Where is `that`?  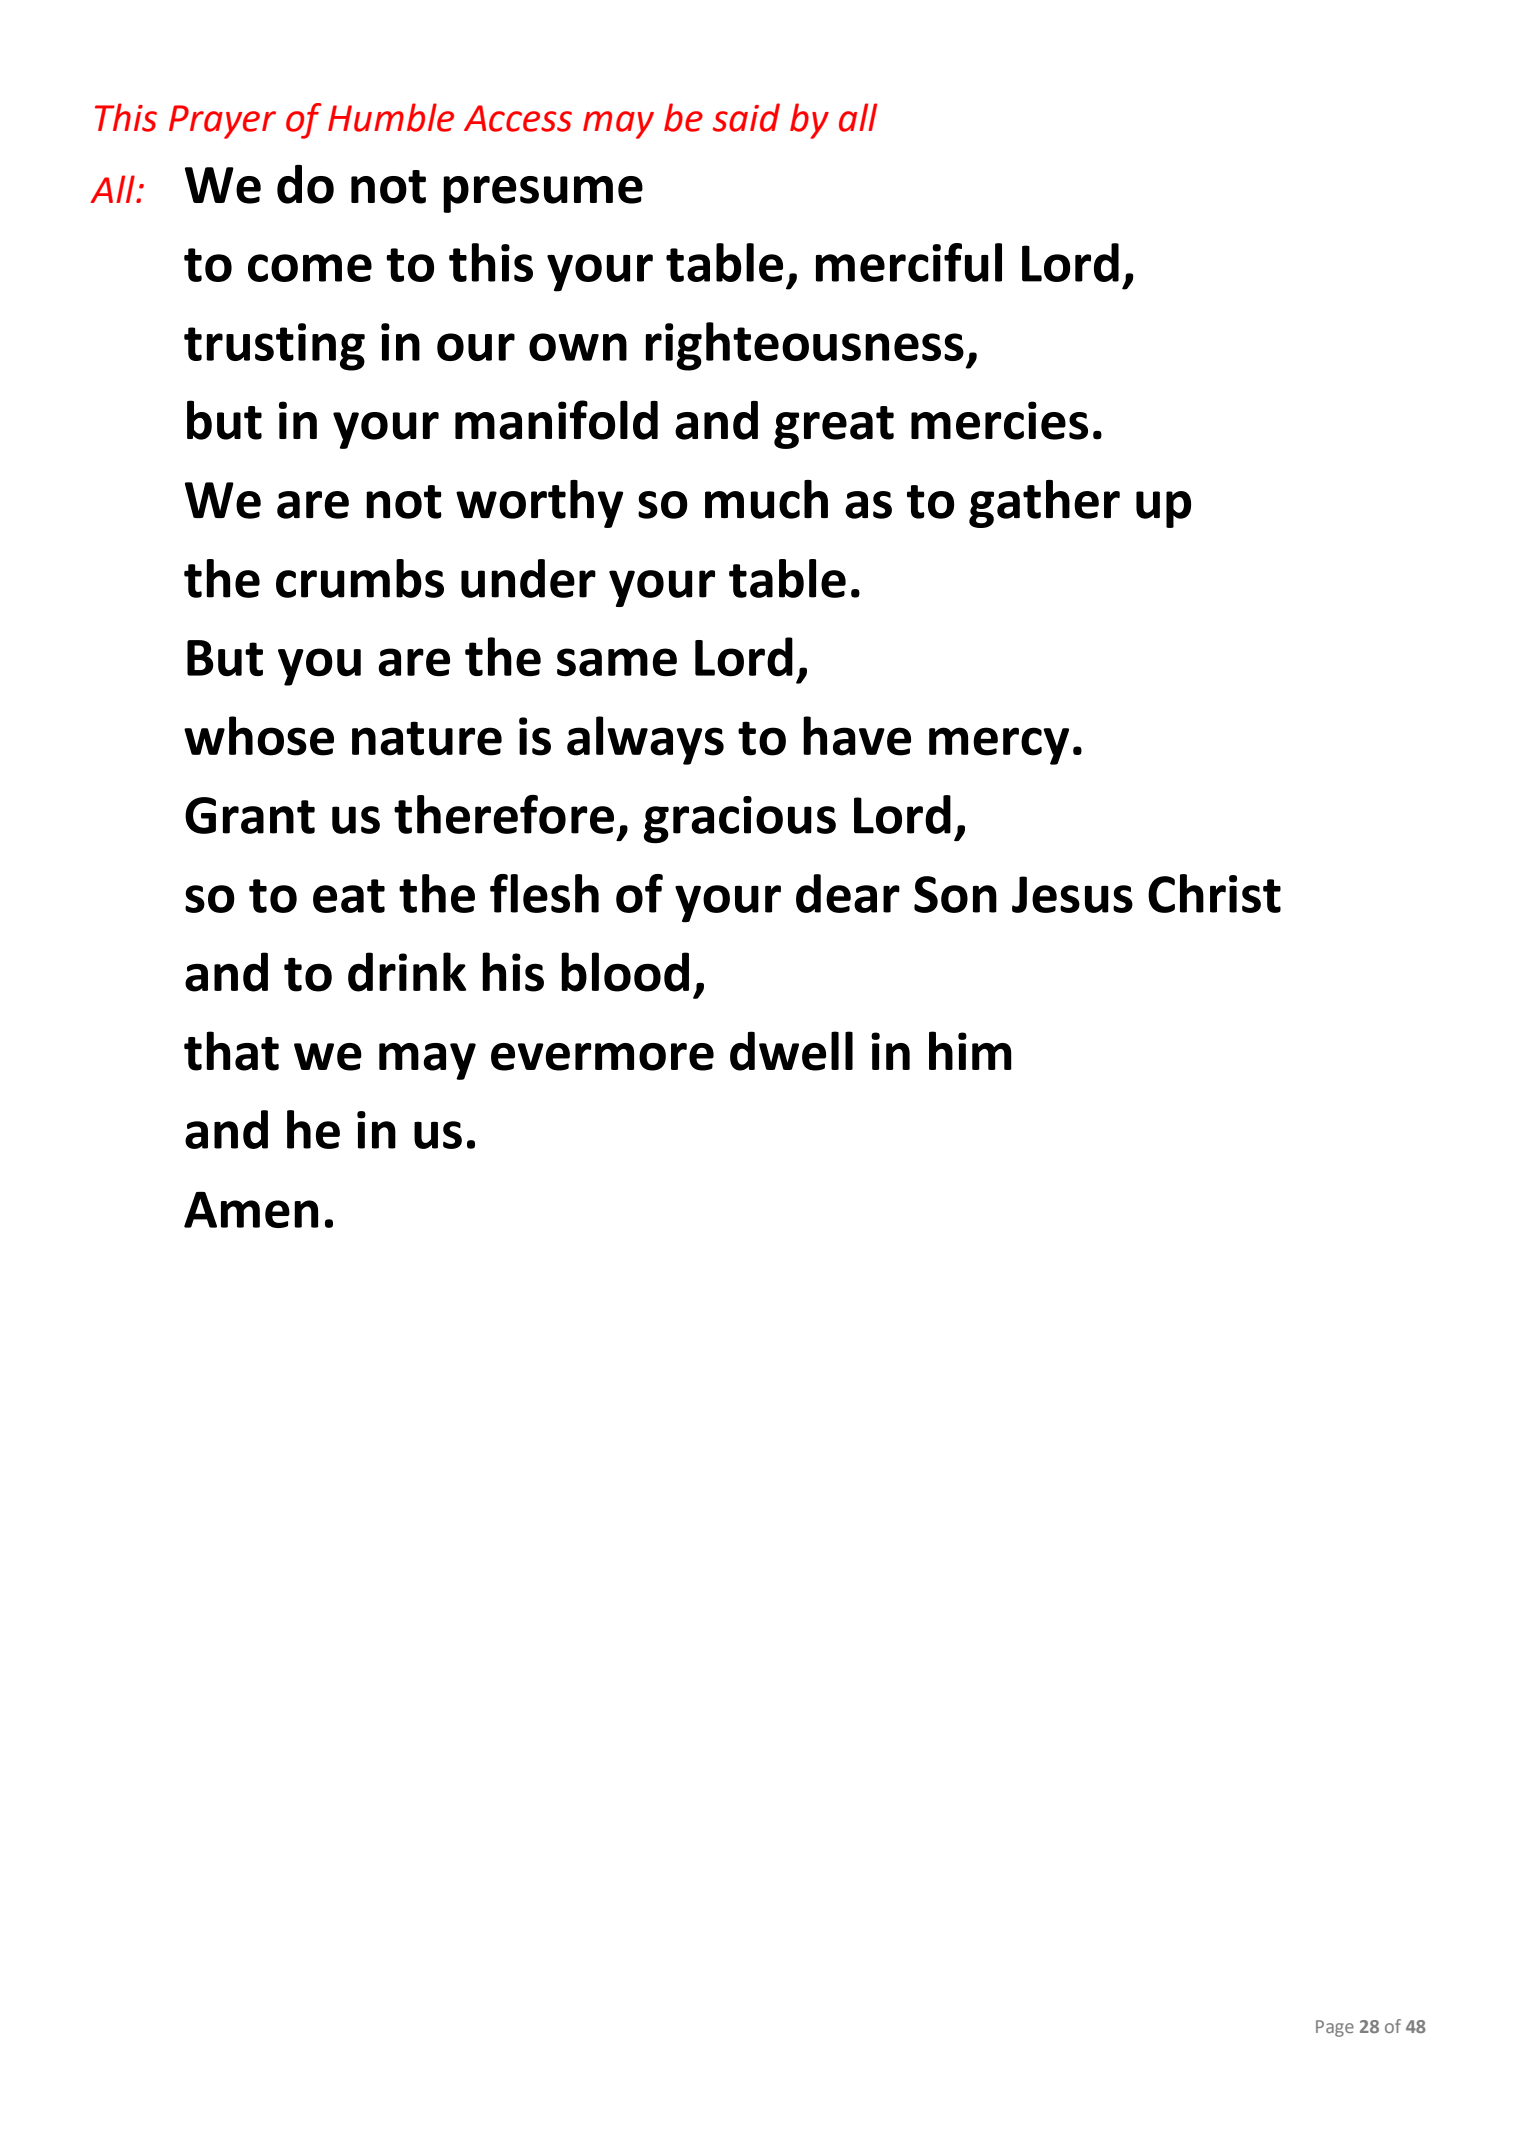 that is located at coordinates (231, 1051).
